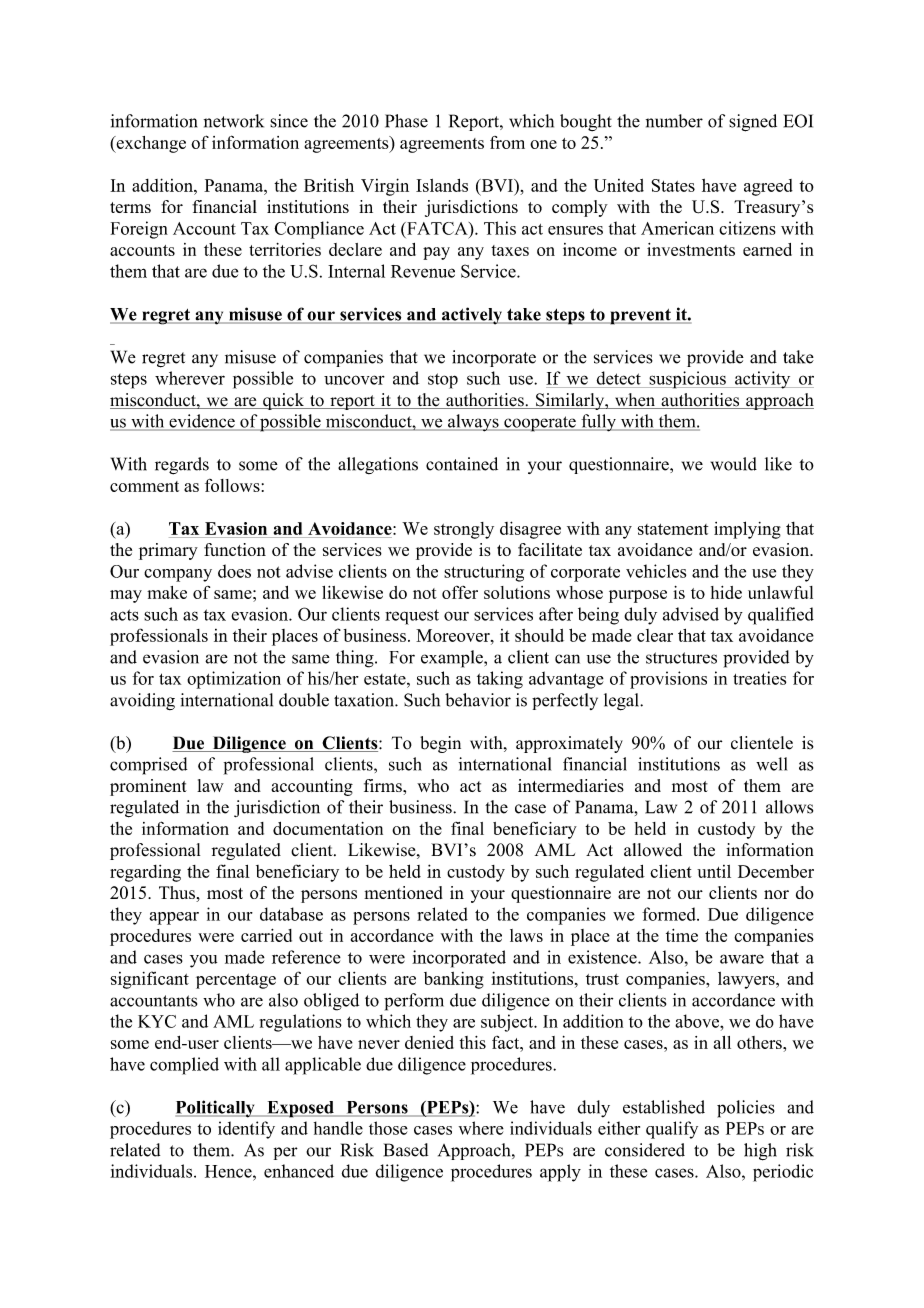  Describe the element at coordinates (216, 1109) in the image. I see `Politically` at that location.
